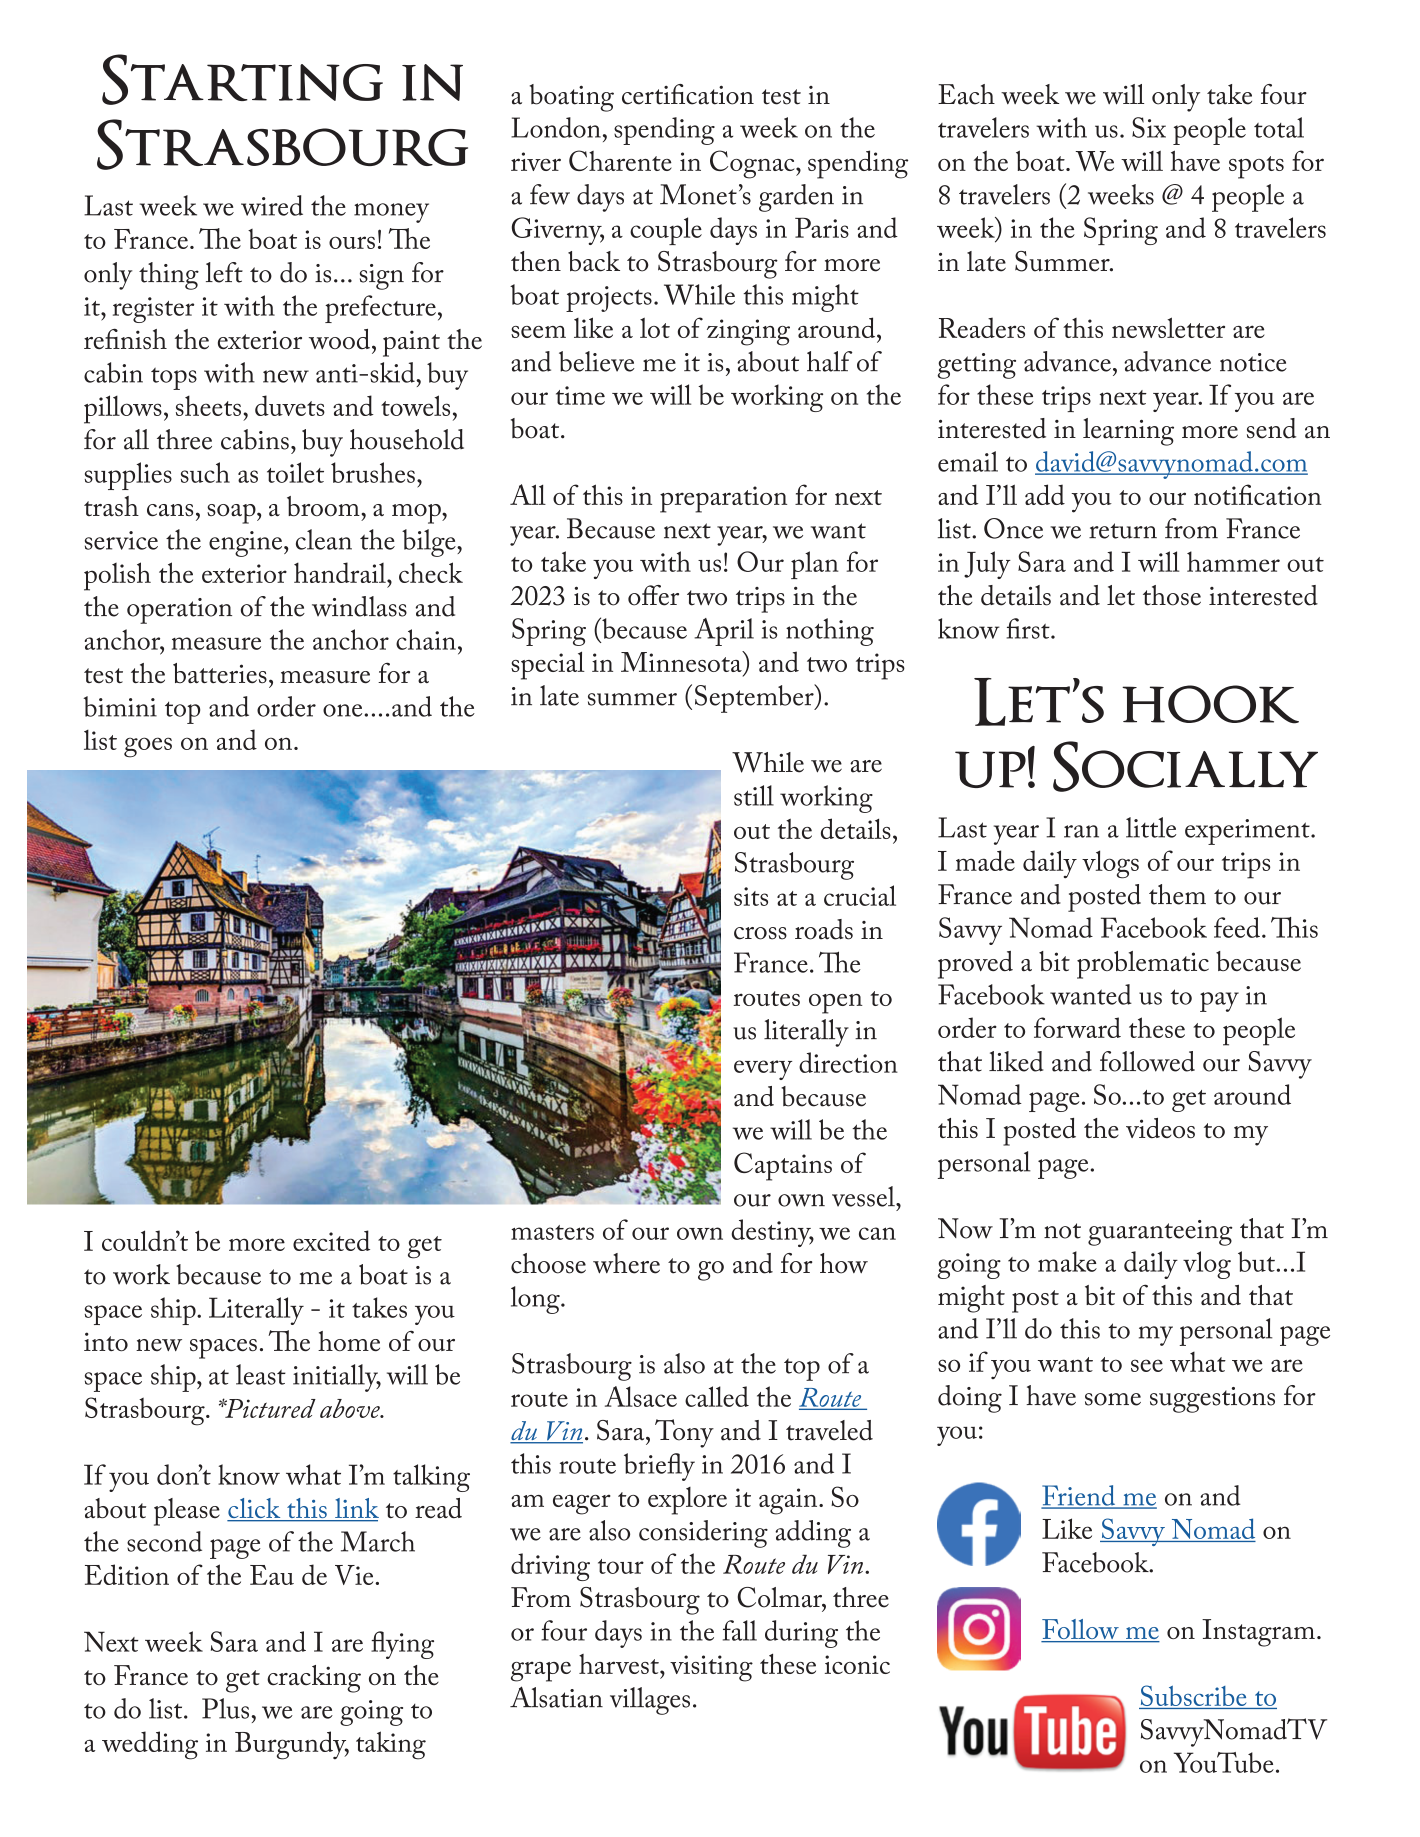 The height and width of the page is (1837, 1420). Describe the element at coordinates (711, 1668) in the page. I see `visiting` at that location.
